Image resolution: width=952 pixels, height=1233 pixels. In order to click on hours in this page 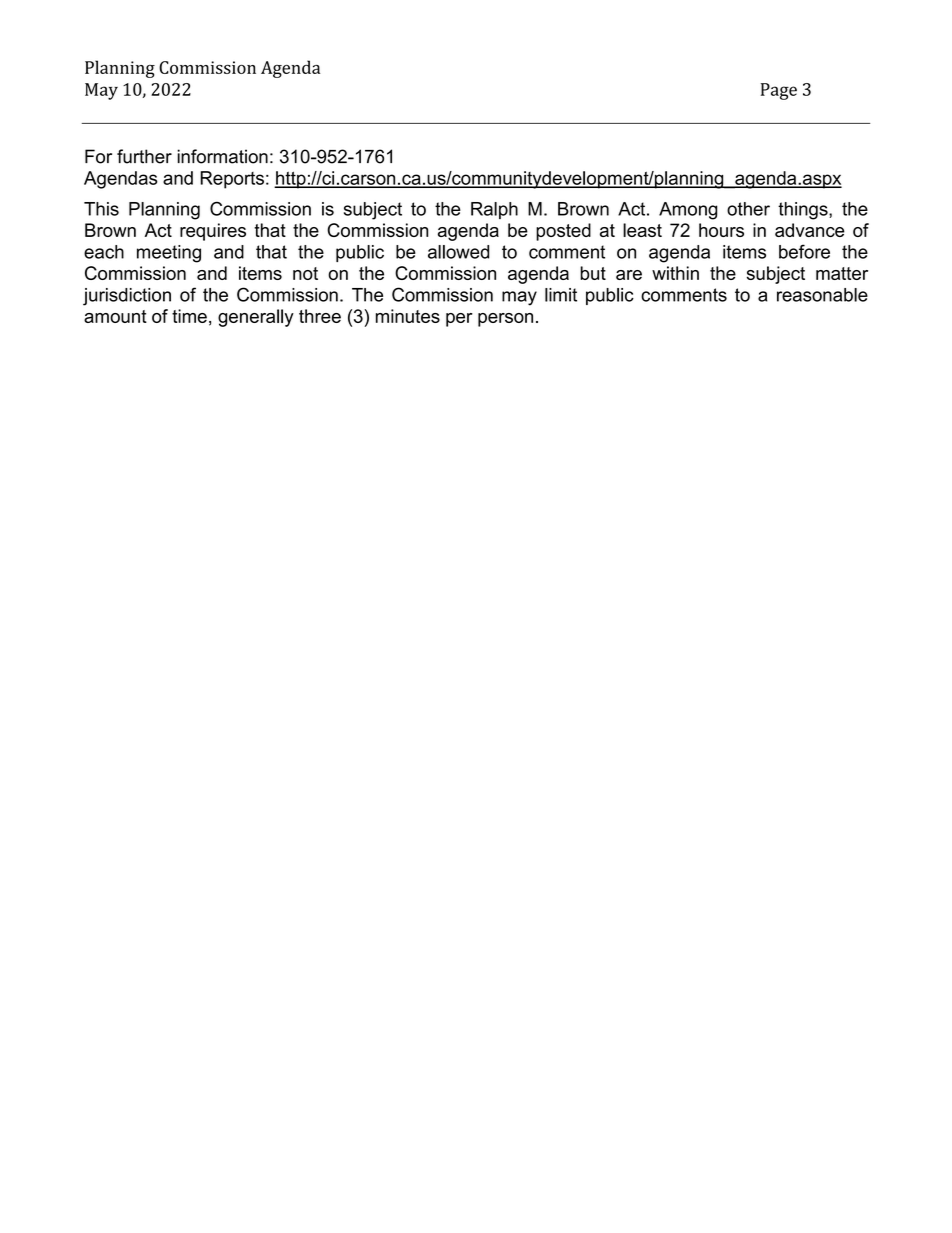, I will do `click(721, 230)`.
